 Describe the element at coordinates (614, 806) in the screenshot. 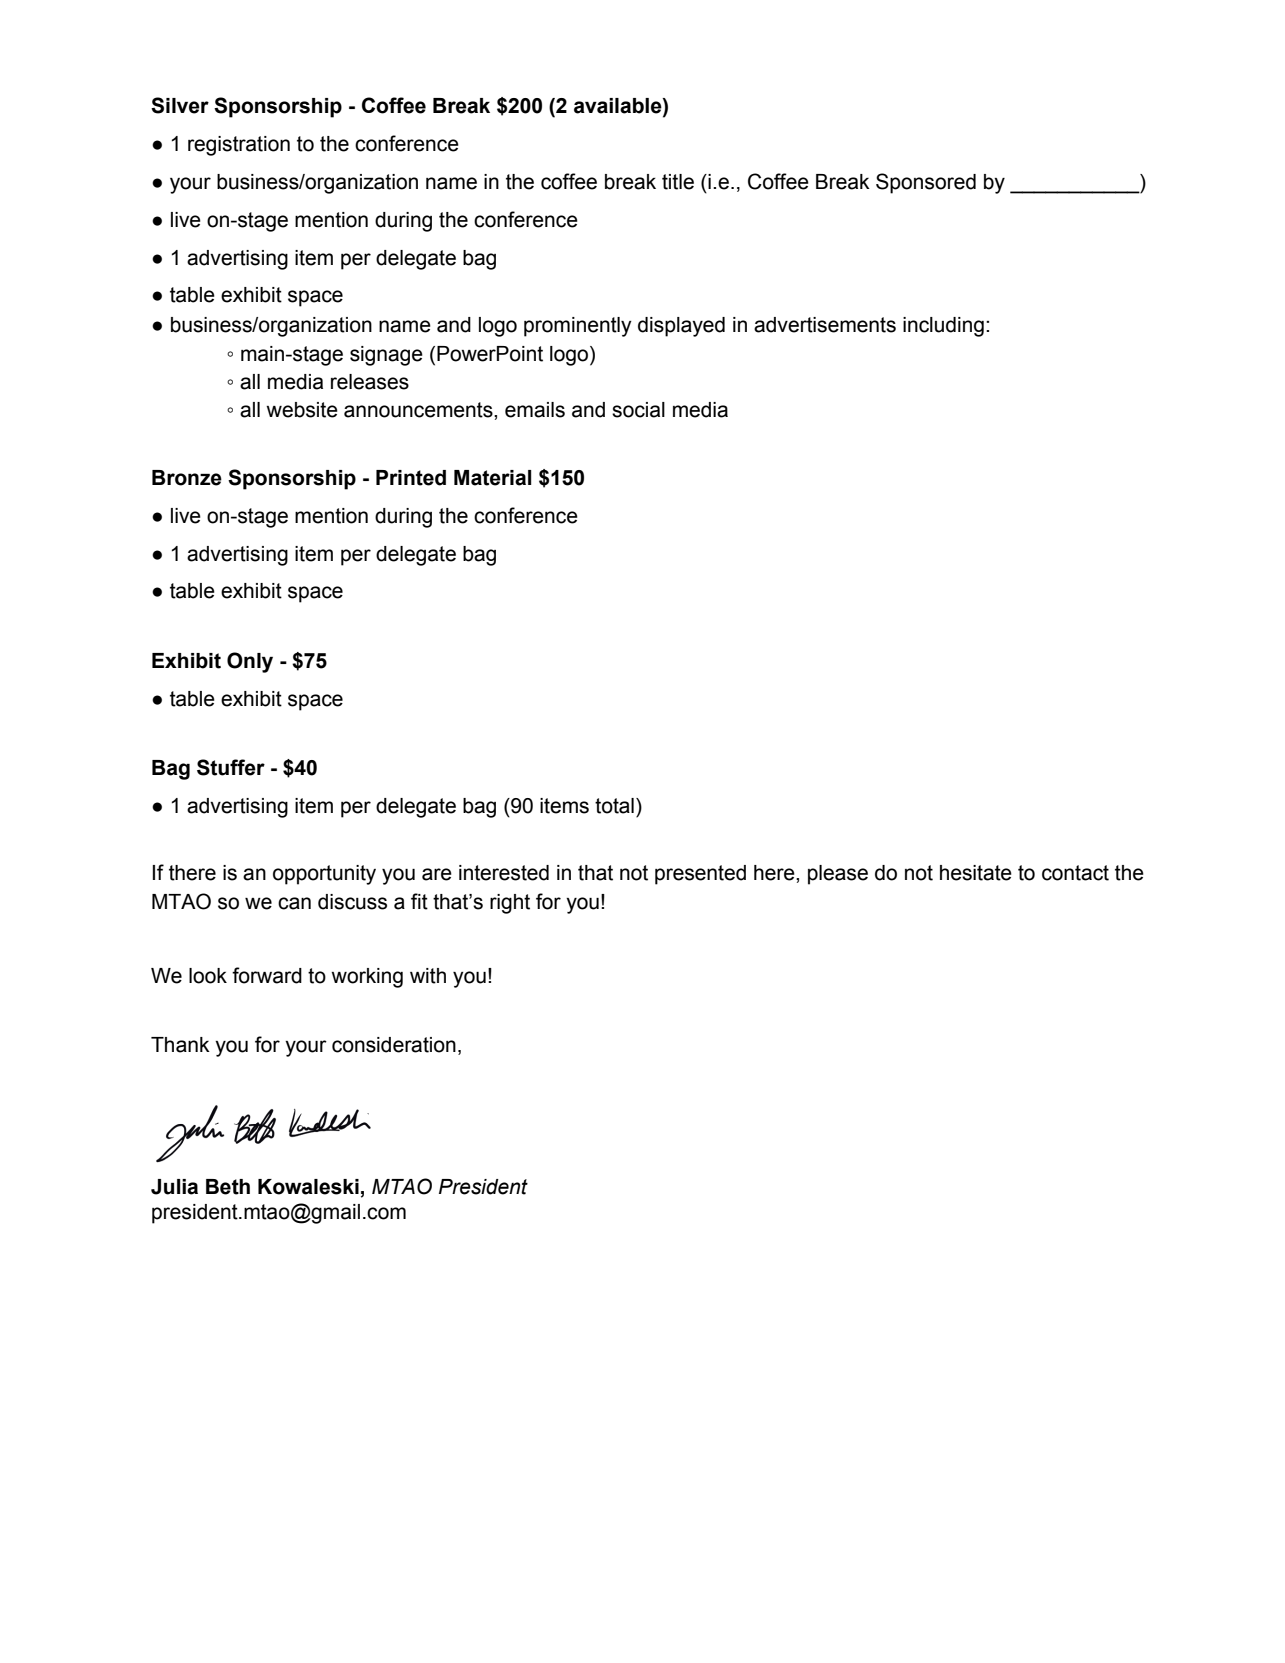

I see `total` at that location.
